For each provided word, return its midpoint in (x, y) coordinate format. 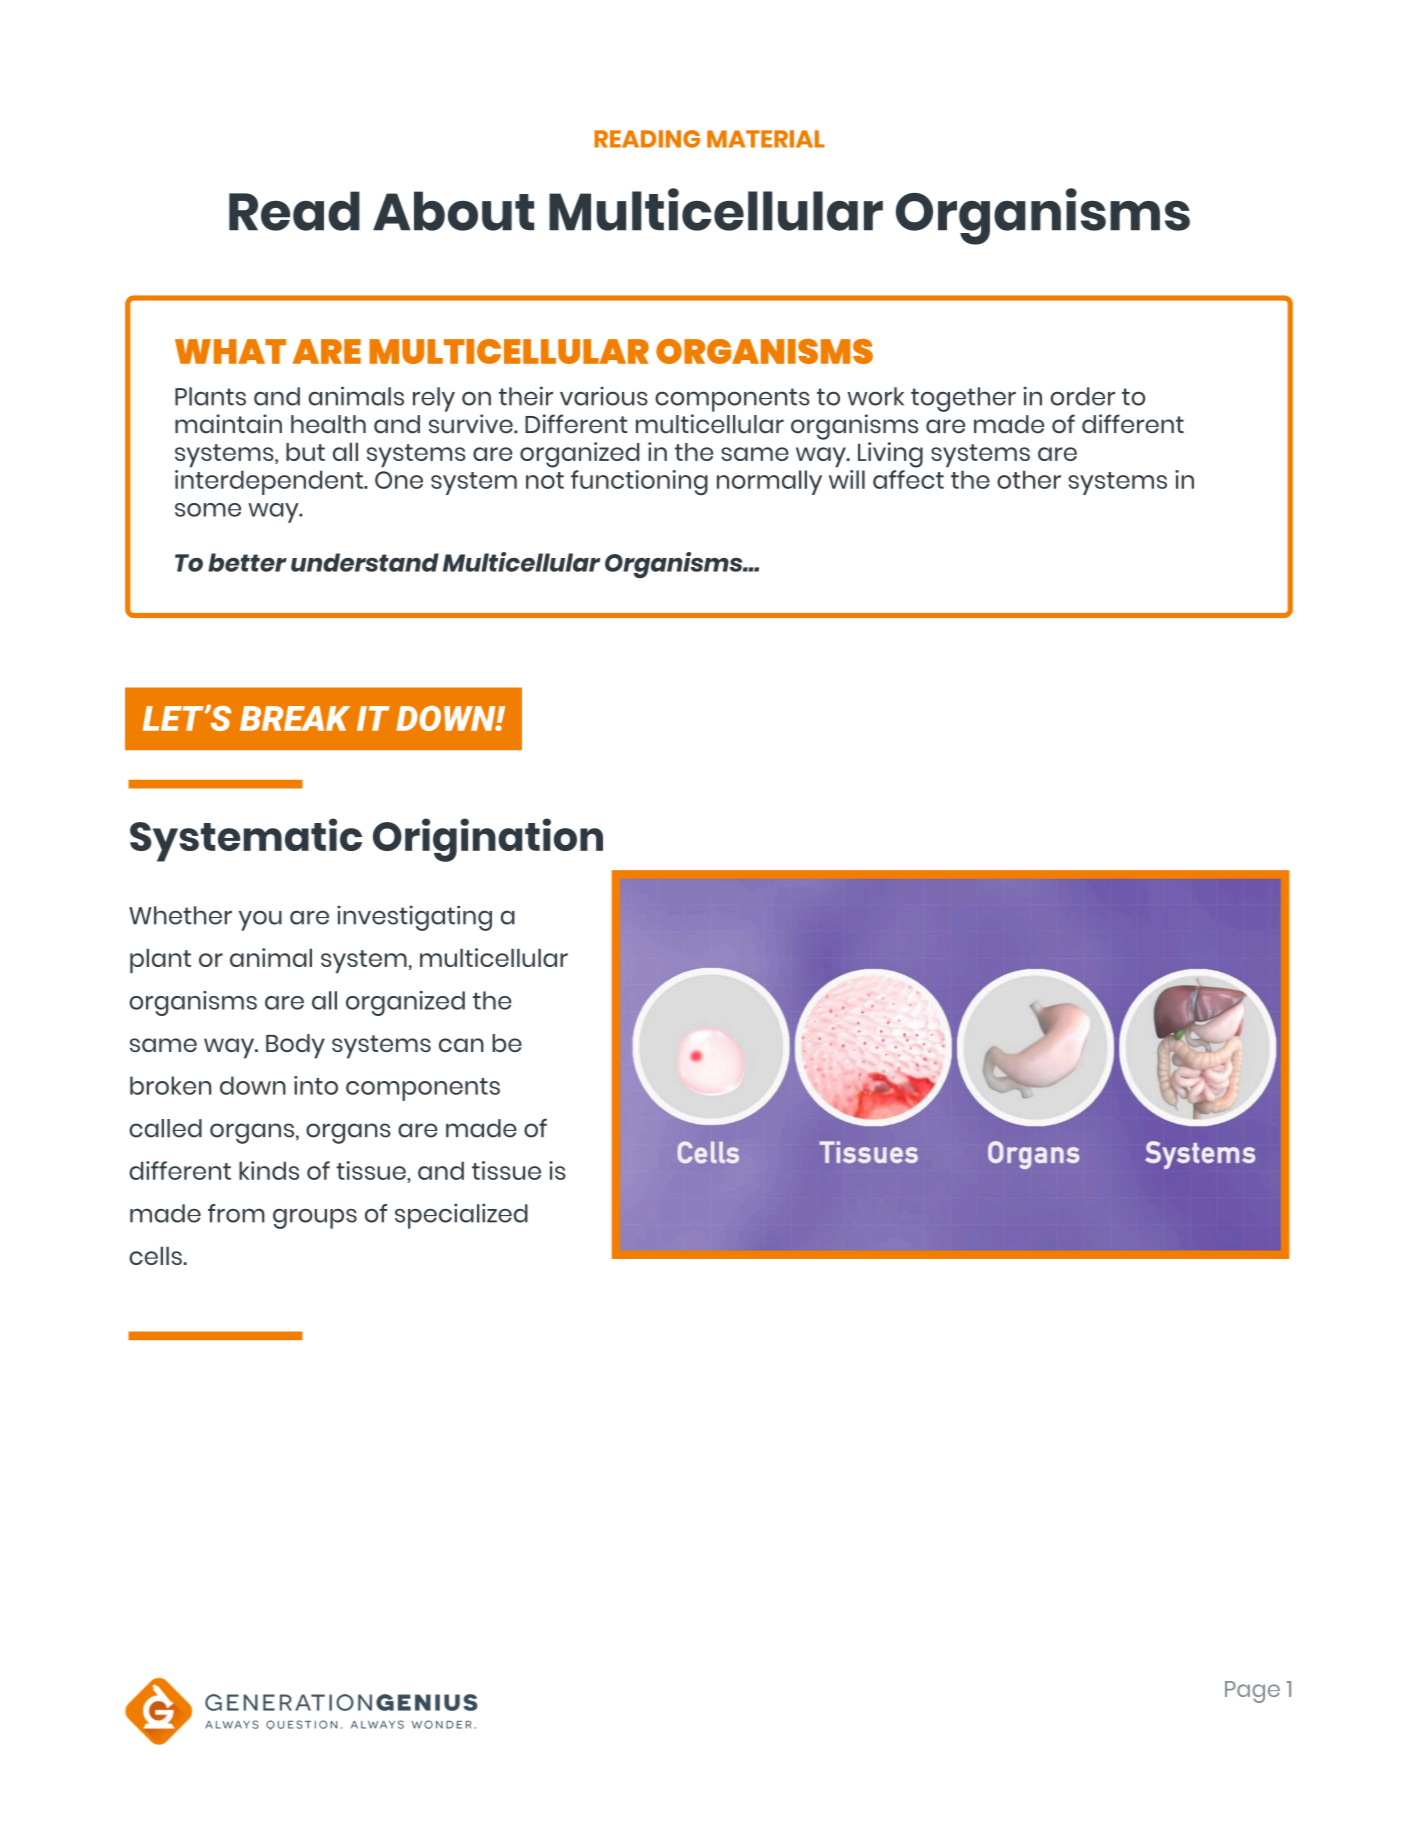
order (1083, 396)
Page (1252, 1692)
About (453, 211)
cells (156, 1255)
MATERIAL (766, 139)
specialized (461, 1216)
